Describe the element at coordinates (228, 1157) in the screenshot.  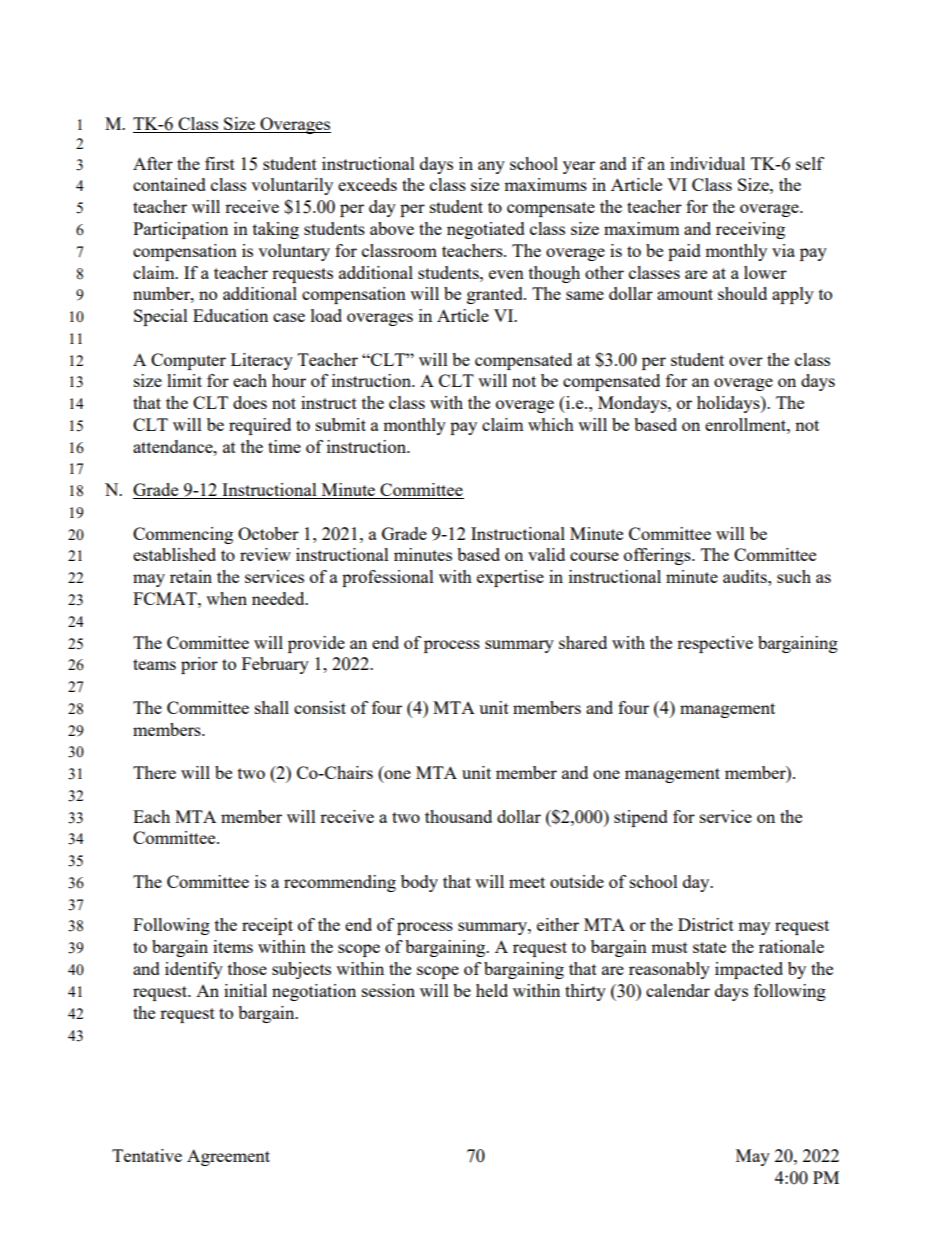
I see `Agreement` at that location.
